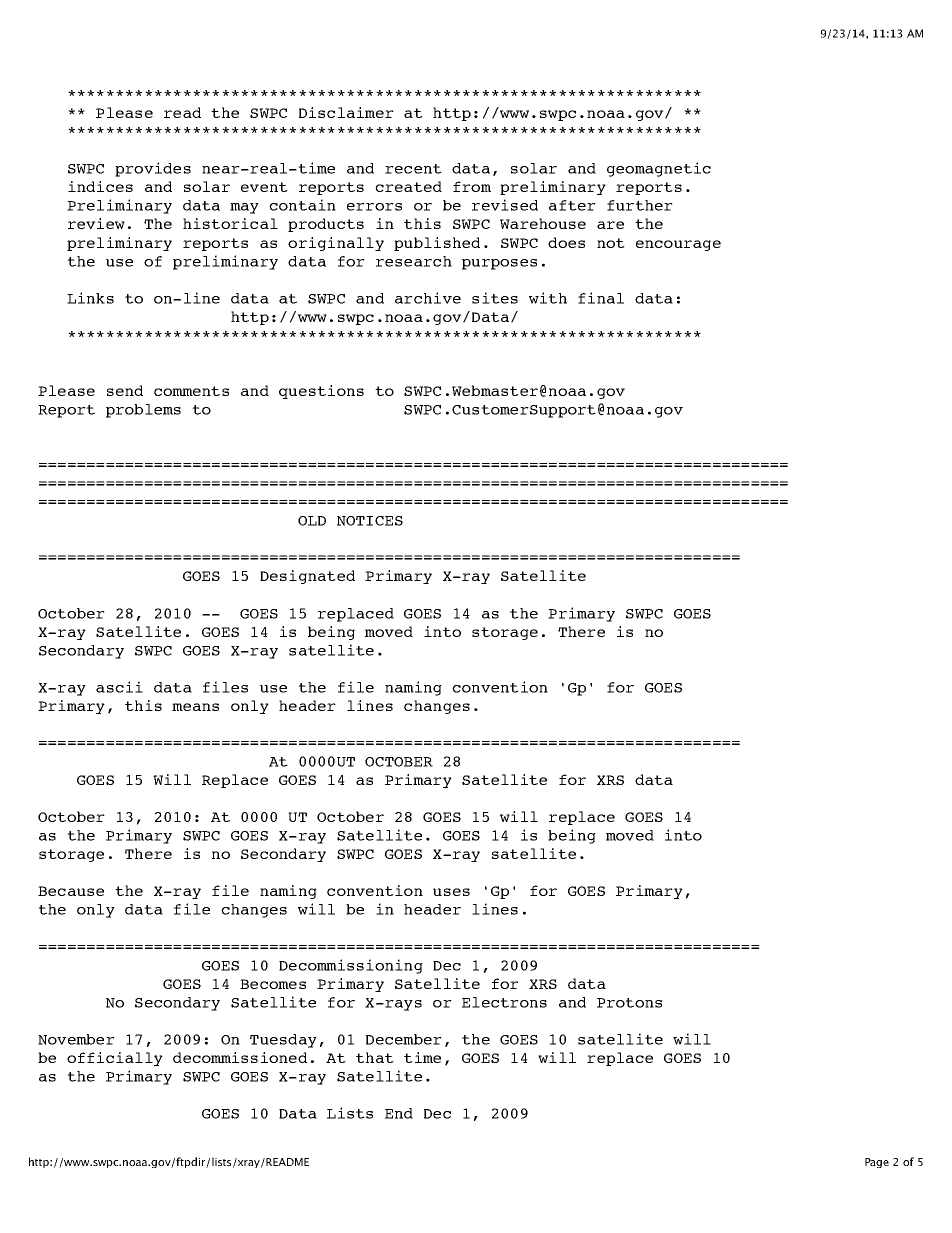 The image size is (952, 1233). I want to click on ascii, so click(119, 687).
